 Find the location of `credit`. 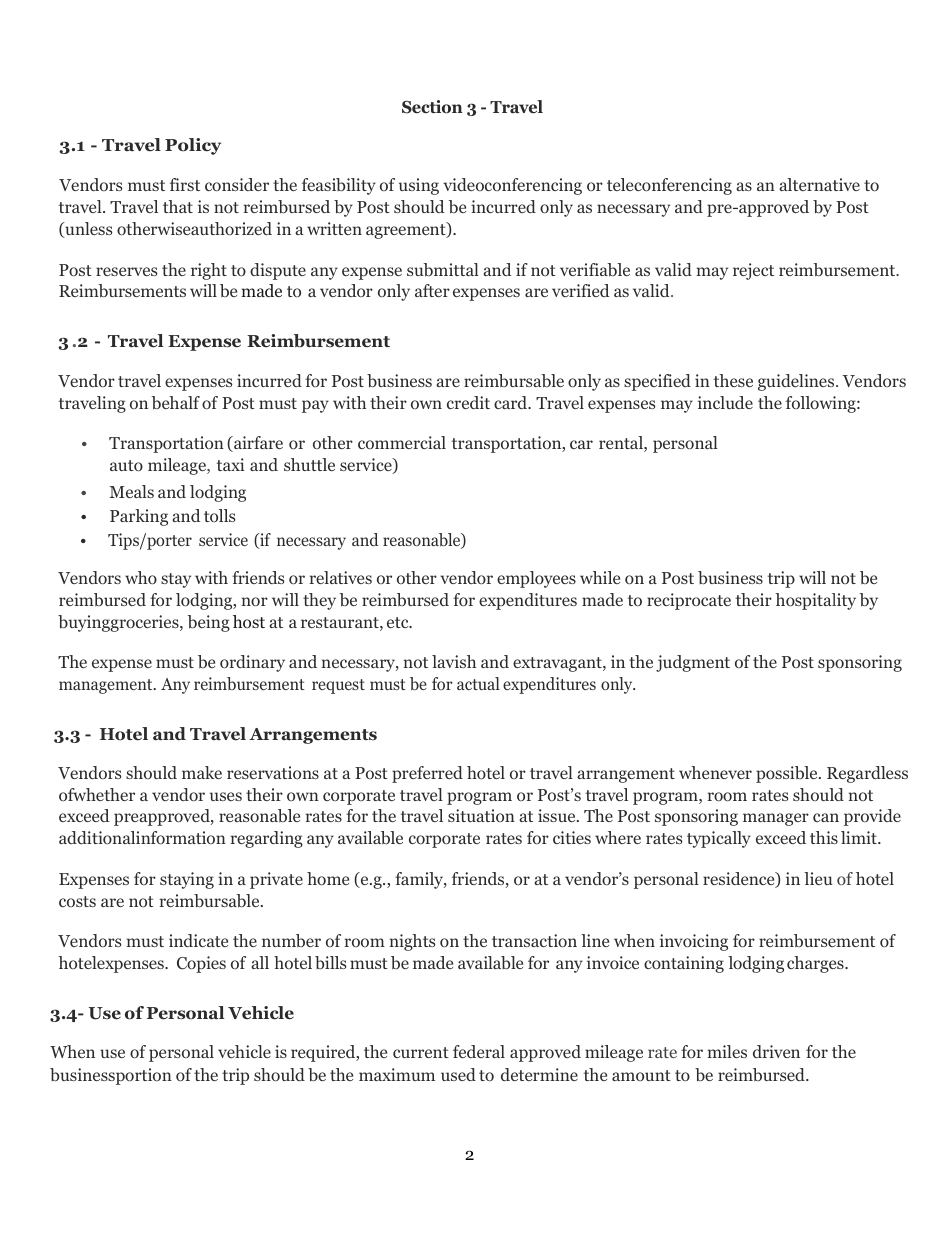

credit is located at coordinates (468, 402).
